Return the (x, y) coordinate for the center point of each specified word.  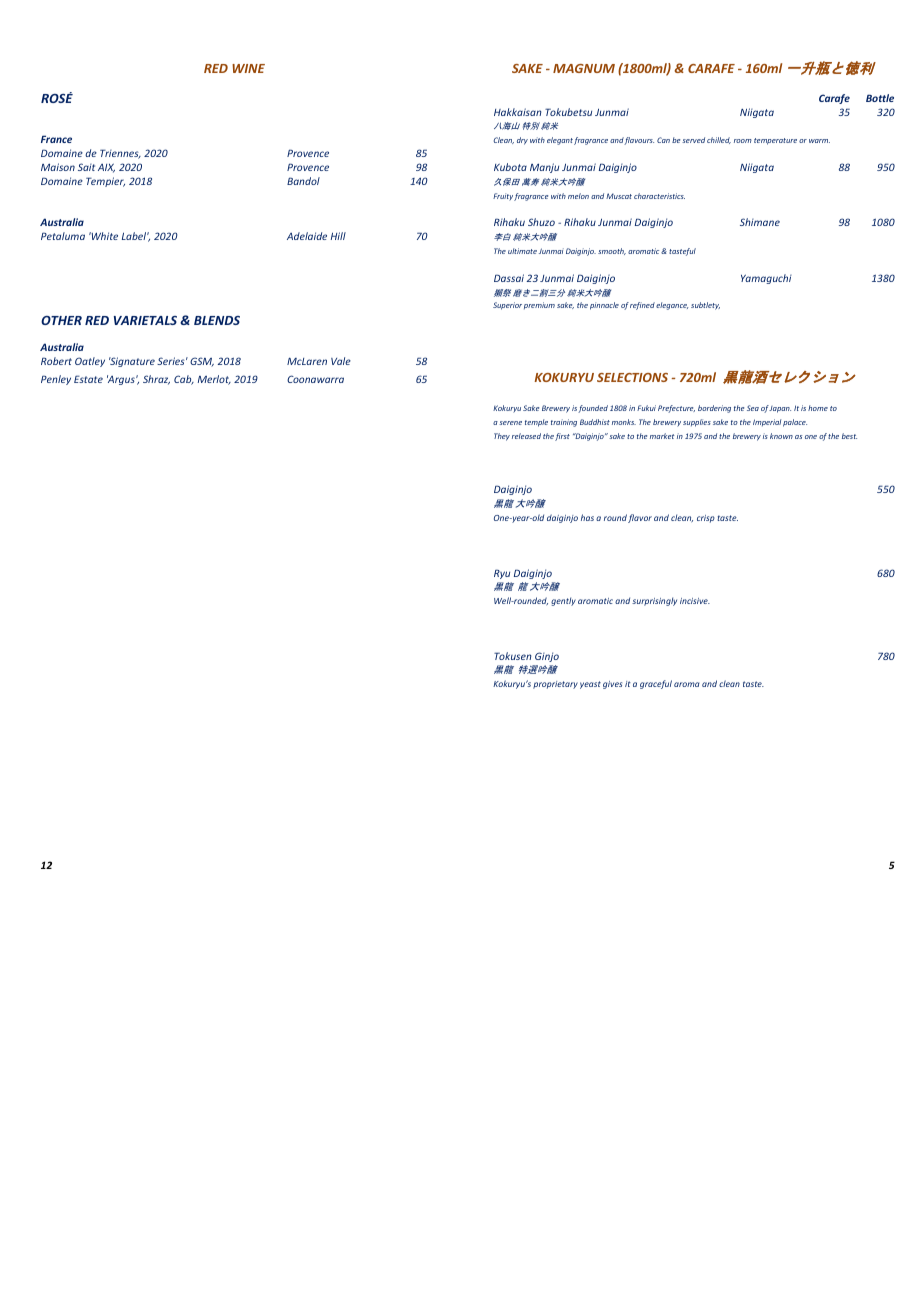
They (502, 437)
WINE (248, 68)
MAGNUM (584, 68)
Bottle (880, 98)
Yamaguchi (766, 279)
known (781, 436)
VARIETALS (145, 320)
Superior (507, 306)
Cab (184, 380)
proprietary (555, 685)
